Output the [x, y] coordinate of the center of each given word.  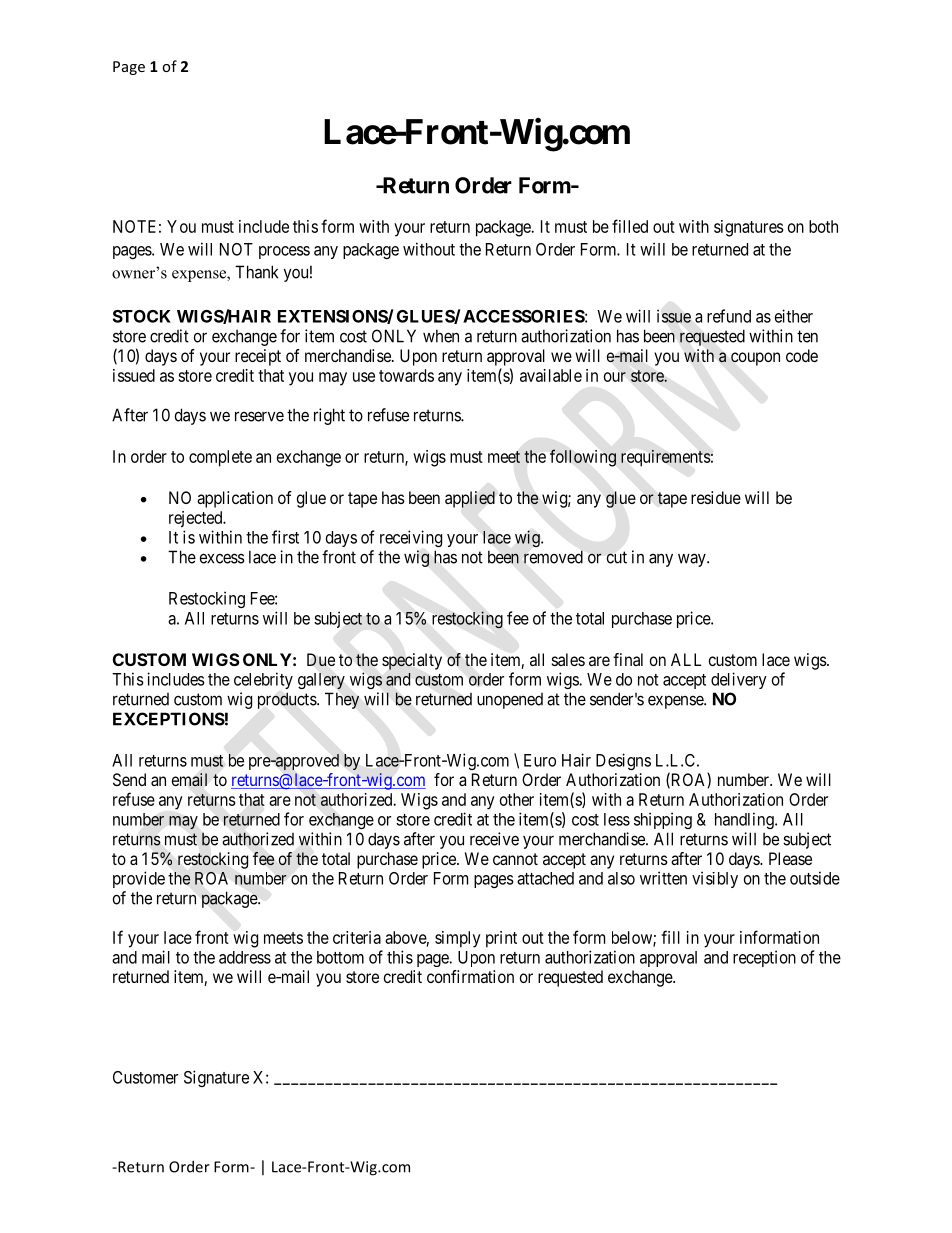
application [235, 499]
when [441, 336]
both [823, 226]
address [245, 957]
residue [716, 497]
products [288, 700]
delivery [739, 680]
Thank [256, 272]
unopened [510, 701]
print [501, 939]
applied [470, 499]
